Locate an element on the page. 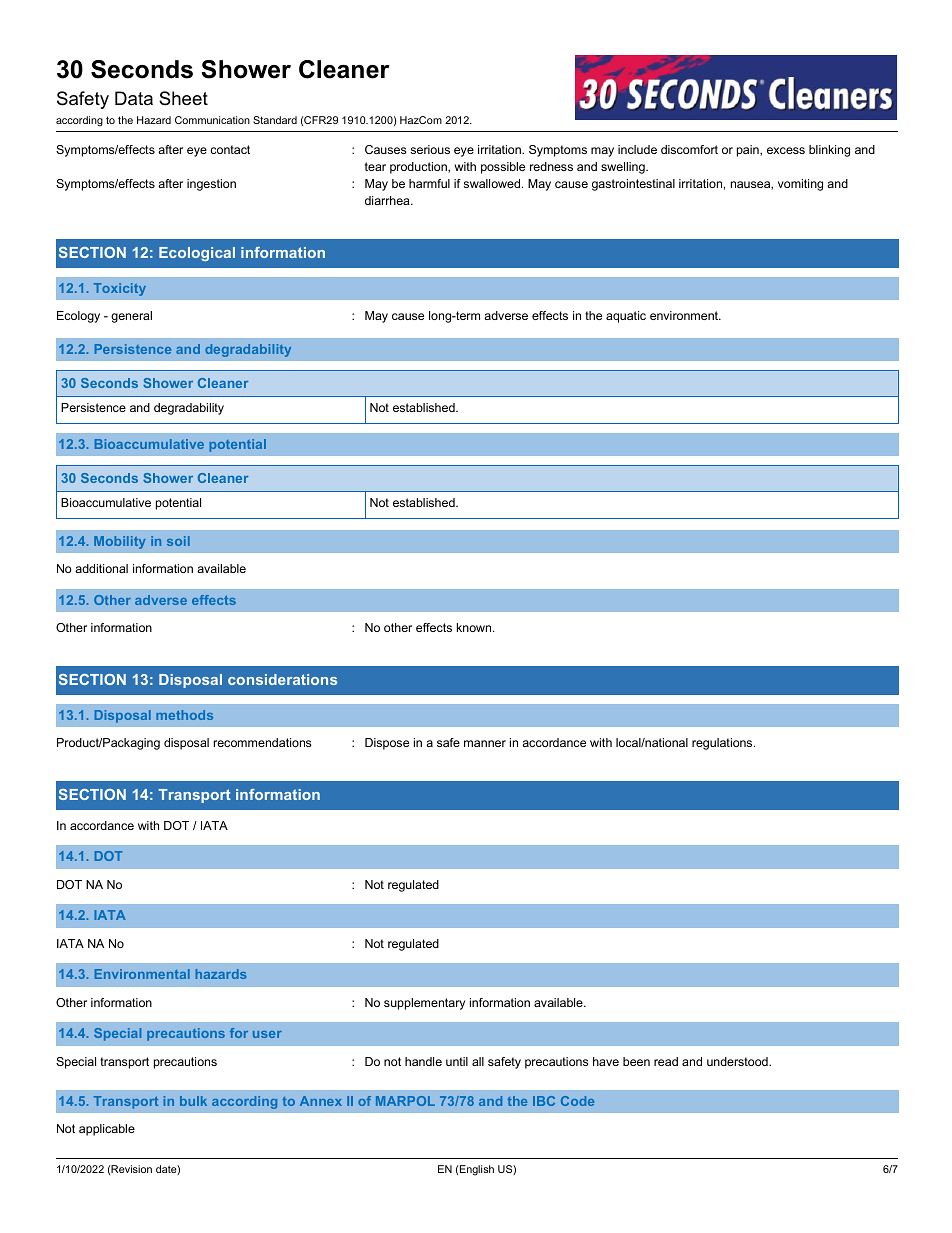 This image has width=952, height=1233. understood is located at coordinates (738, 1061).
